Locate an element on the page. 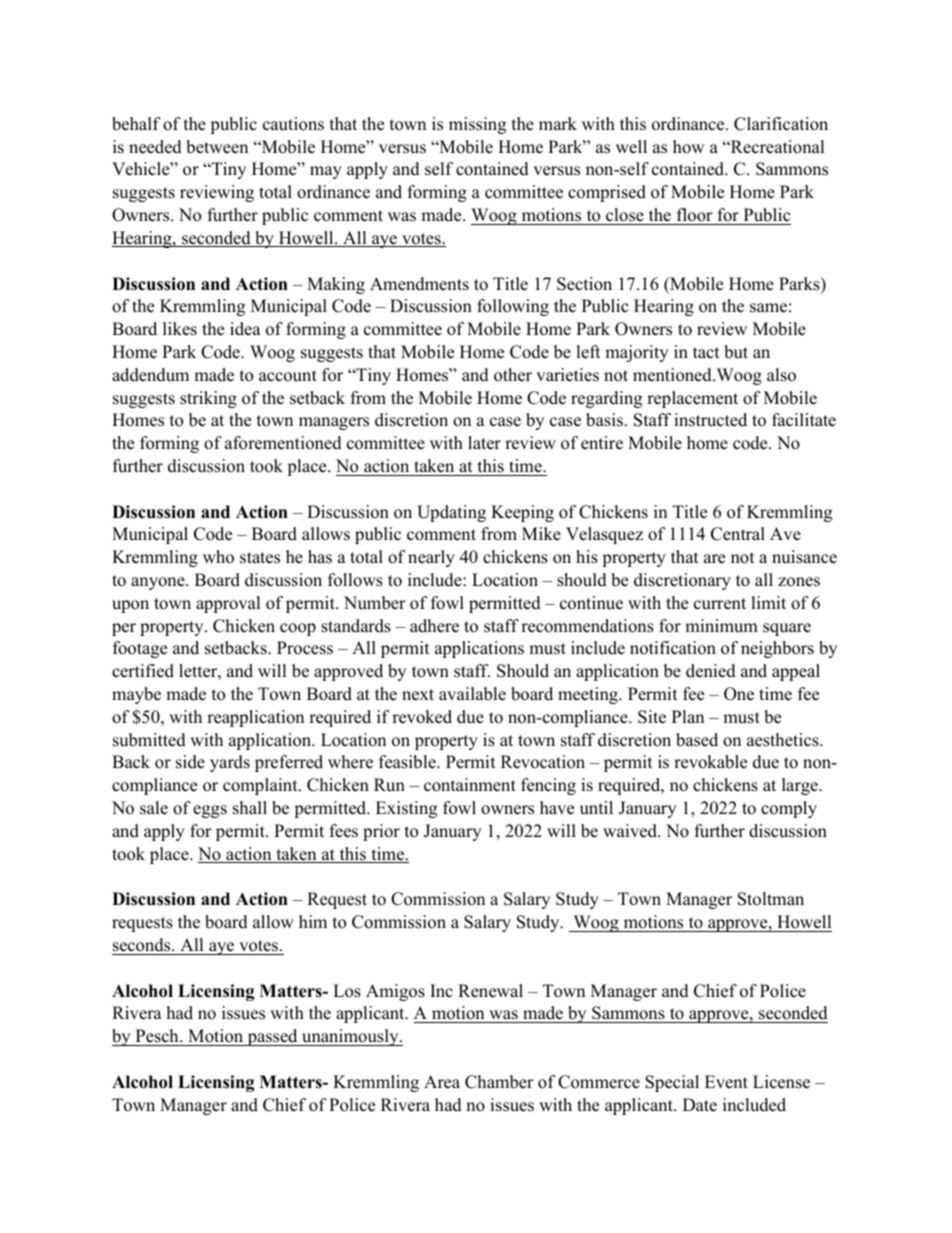  Area is located at coordinates (442, 1082).
